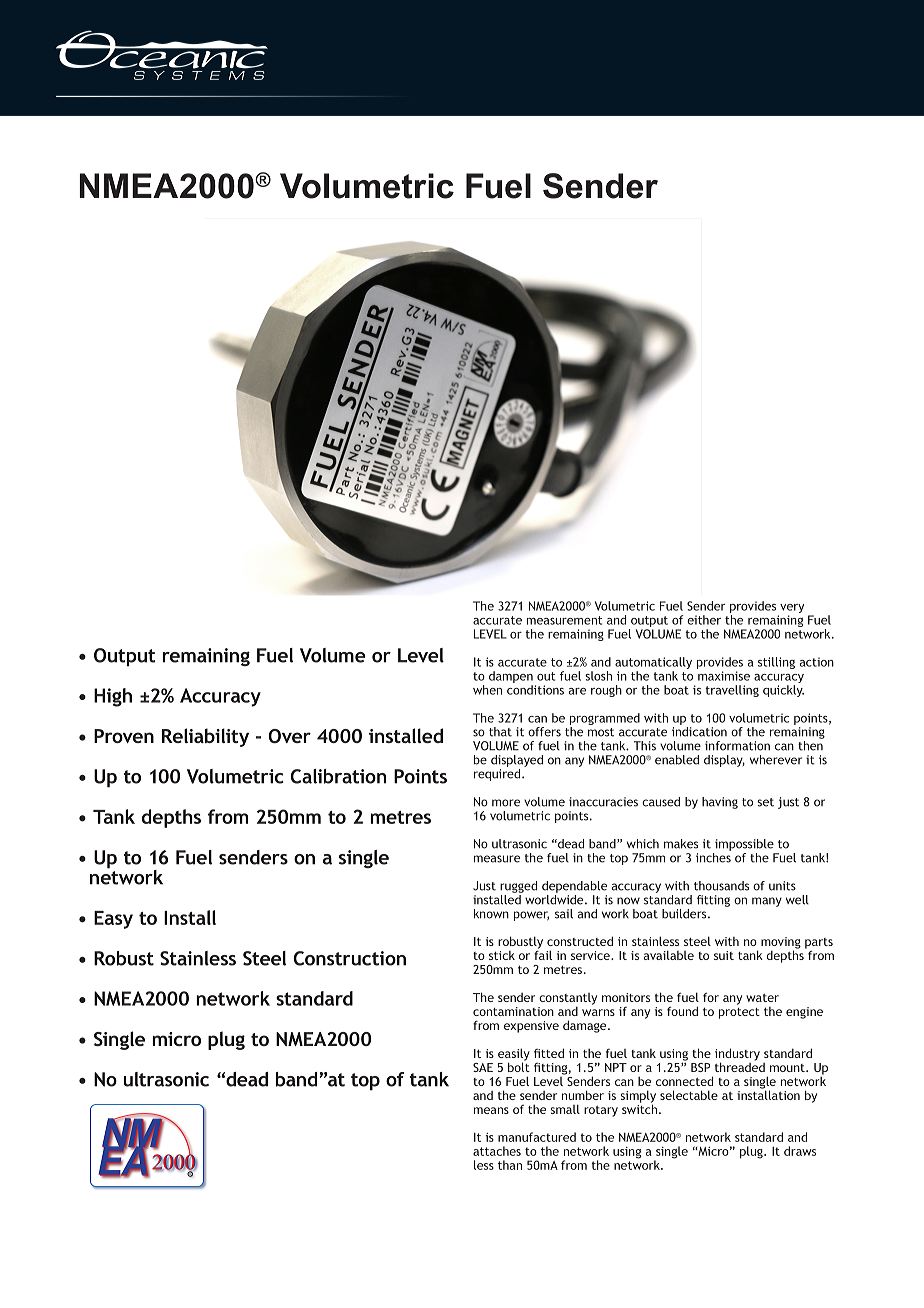  What do you see at coordinates (704, 620) in the screenshot?
I see `either` at bounding box center [704, 620].
